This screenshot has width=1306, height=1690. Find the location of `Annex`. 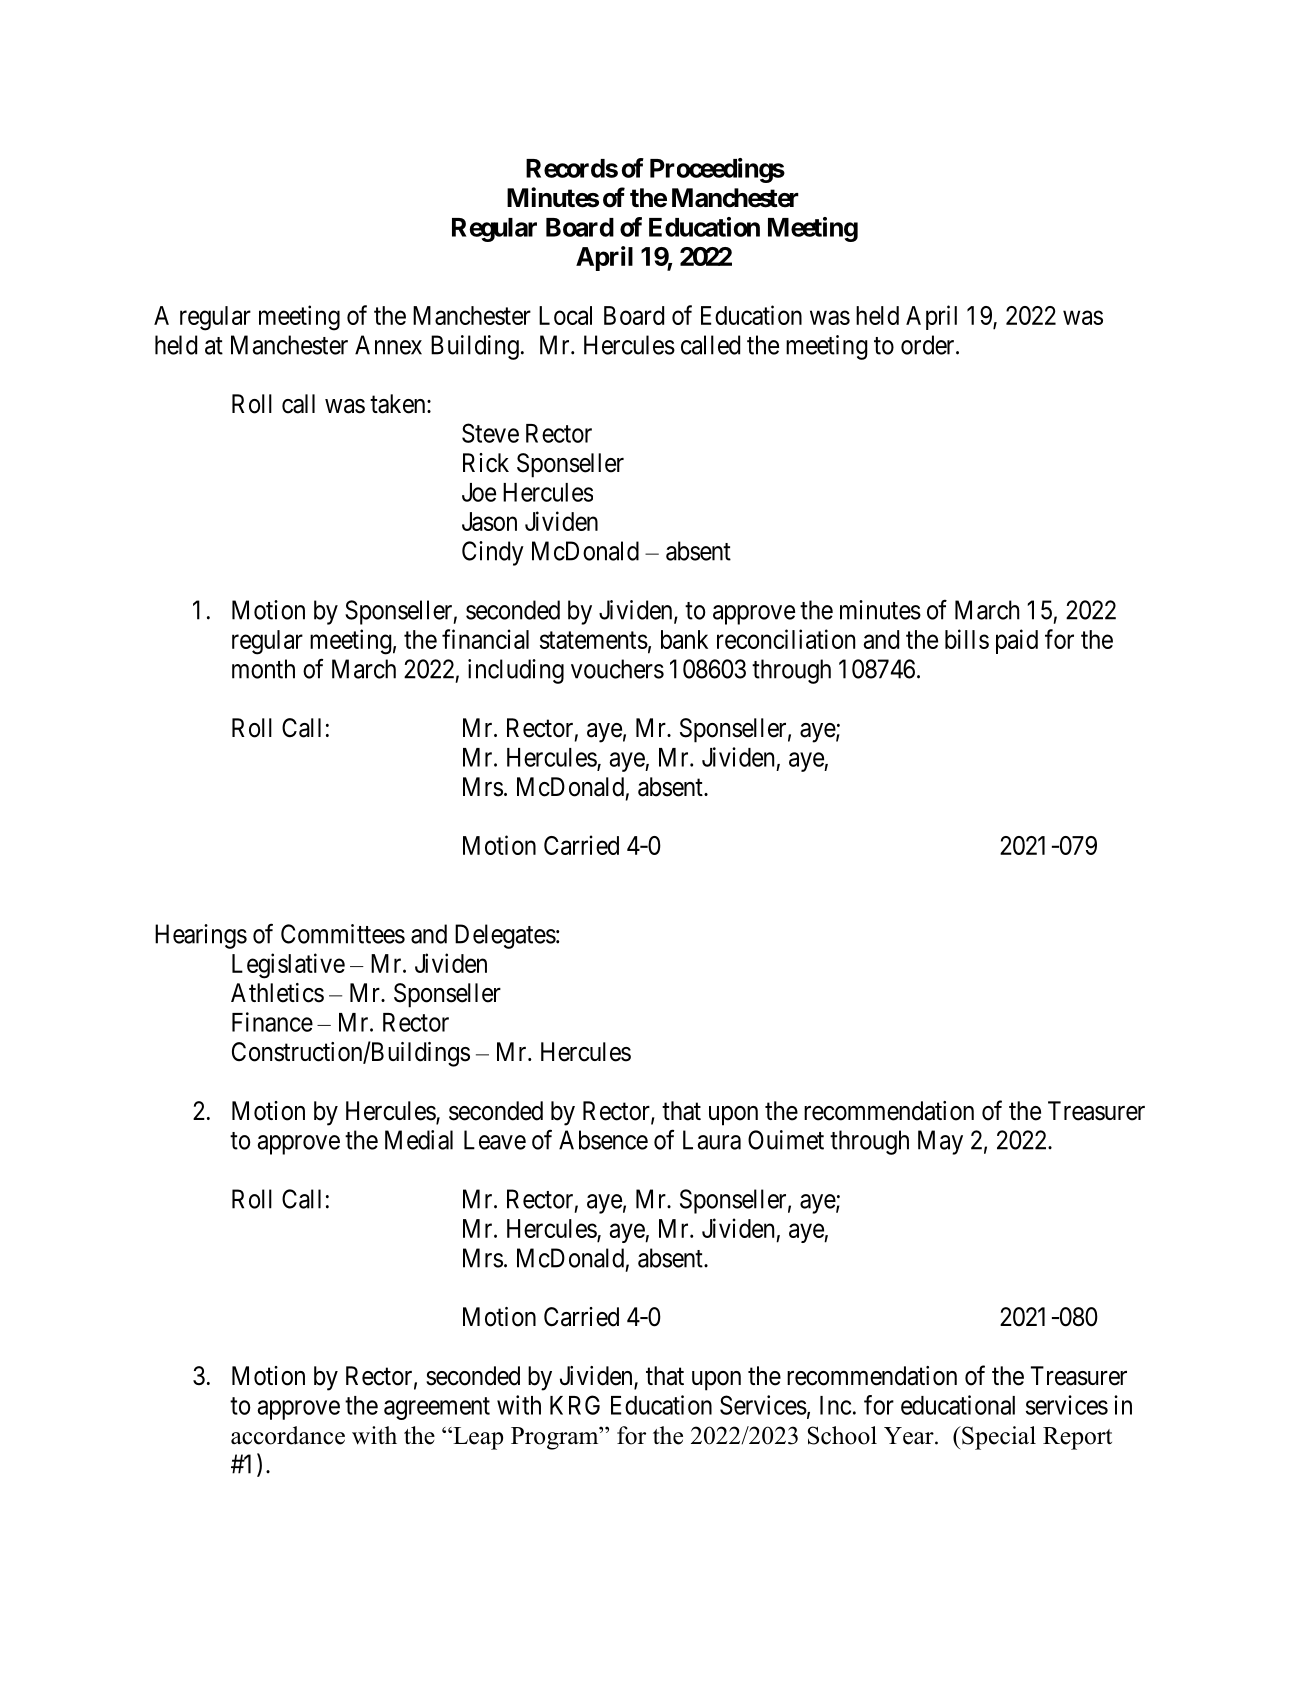

Annex is located at coordinates (388, 345).
